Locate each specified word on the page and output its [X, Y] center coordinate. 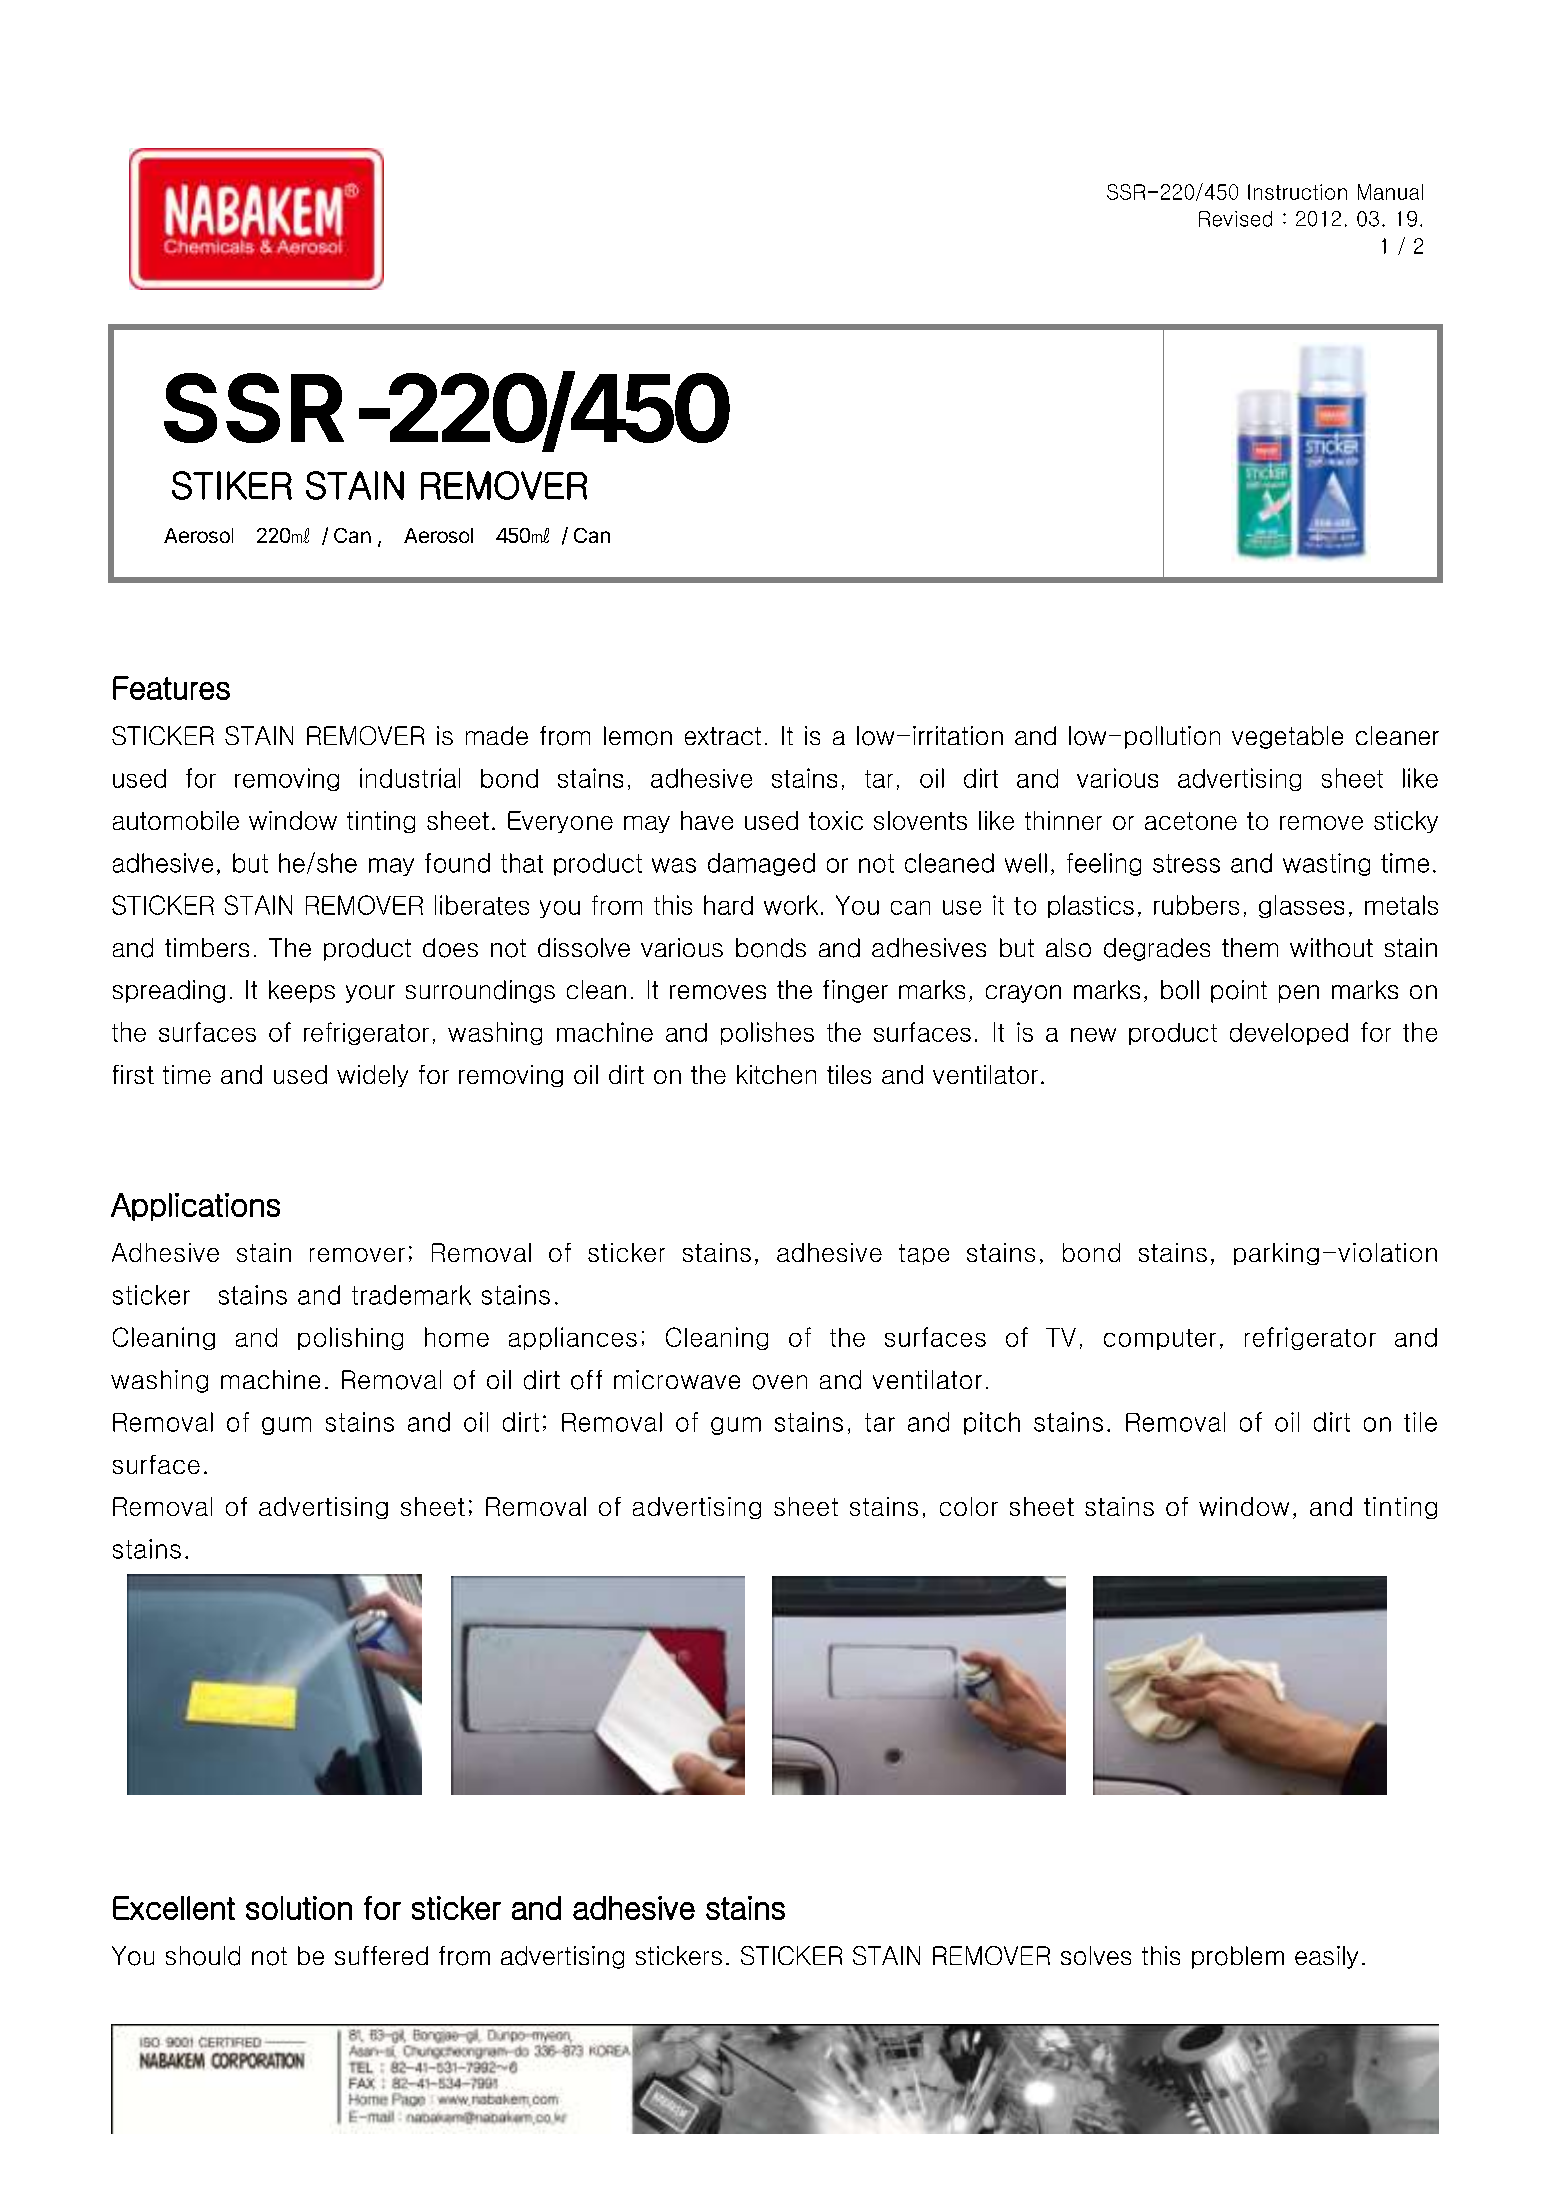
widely [372, 1076]
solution [299, 1908]
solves [1096, 1955]
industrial [410, 778]
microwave [677, 1379]
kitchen [776, 1074]
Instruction [1297, 192]
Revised [1235, 219]
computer [1160, 1339]
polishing [350, 1338]
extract [723, 736]
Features [171, 688]
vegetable [1287, 737]
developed [1289, 1034]
